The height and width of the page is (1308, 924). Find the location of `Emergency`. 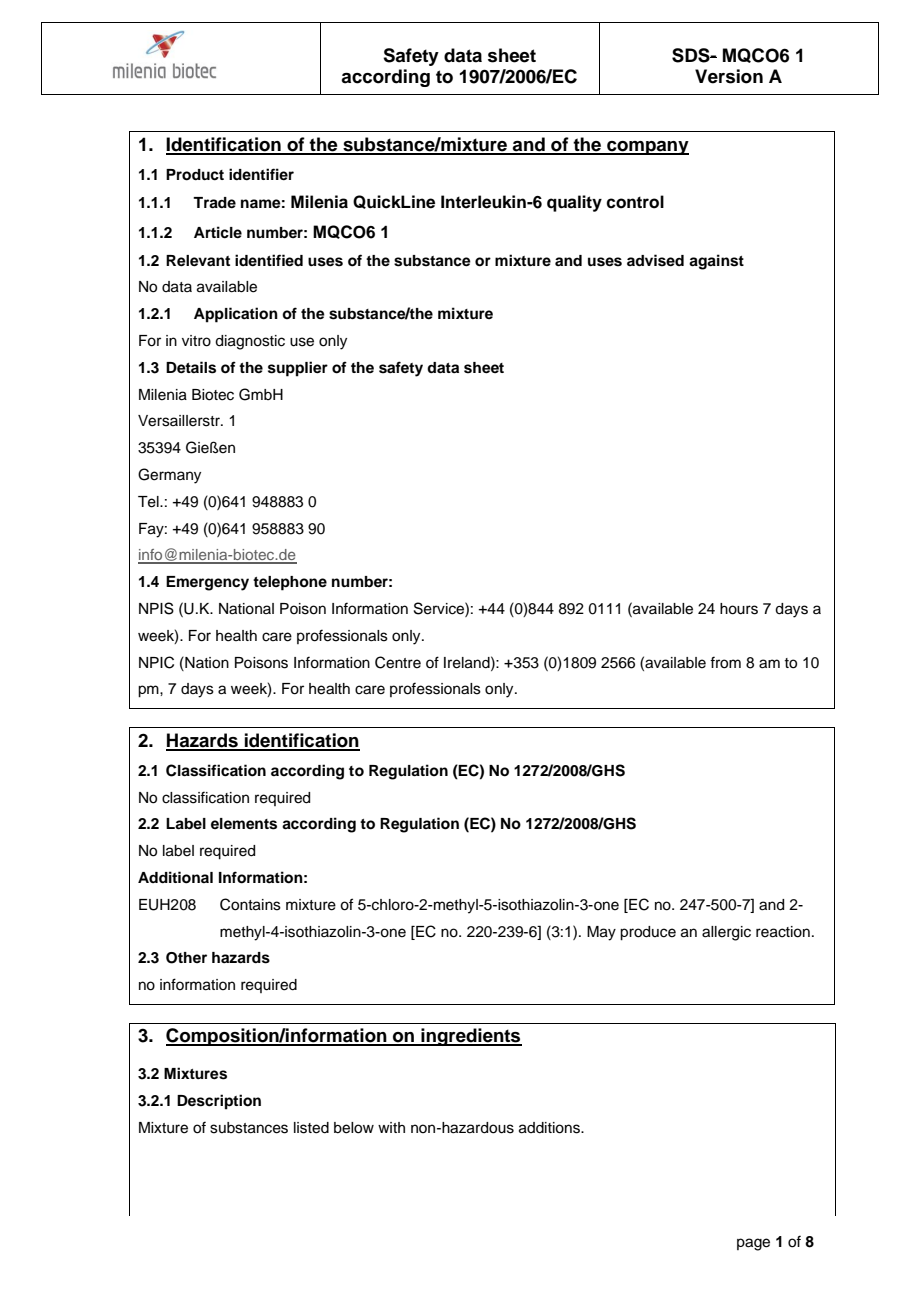

Emergency is located at coordinates (207, 583).
